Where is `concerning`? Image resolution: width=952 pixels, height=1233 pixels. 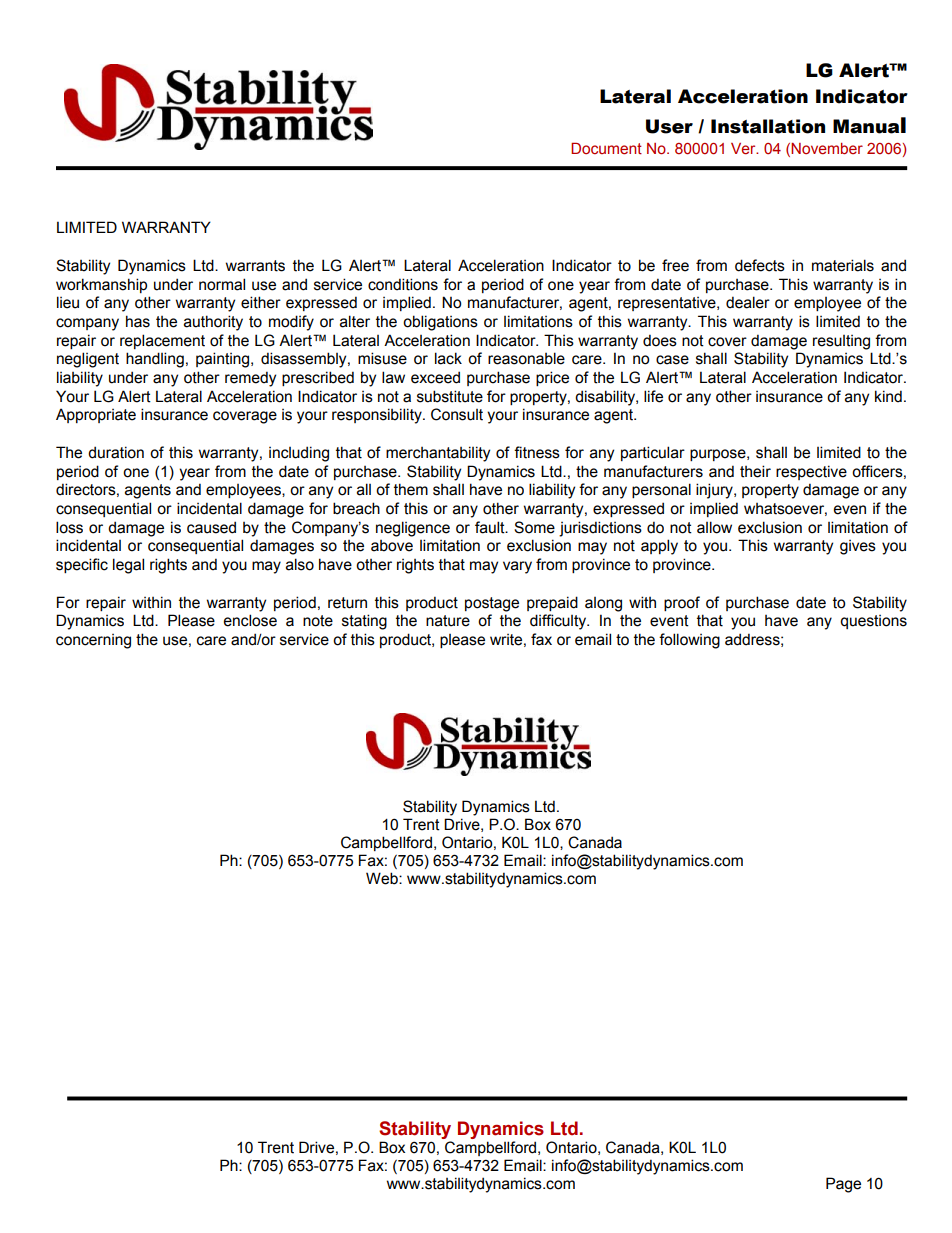
concerning is located at coordinates (93, 641).
